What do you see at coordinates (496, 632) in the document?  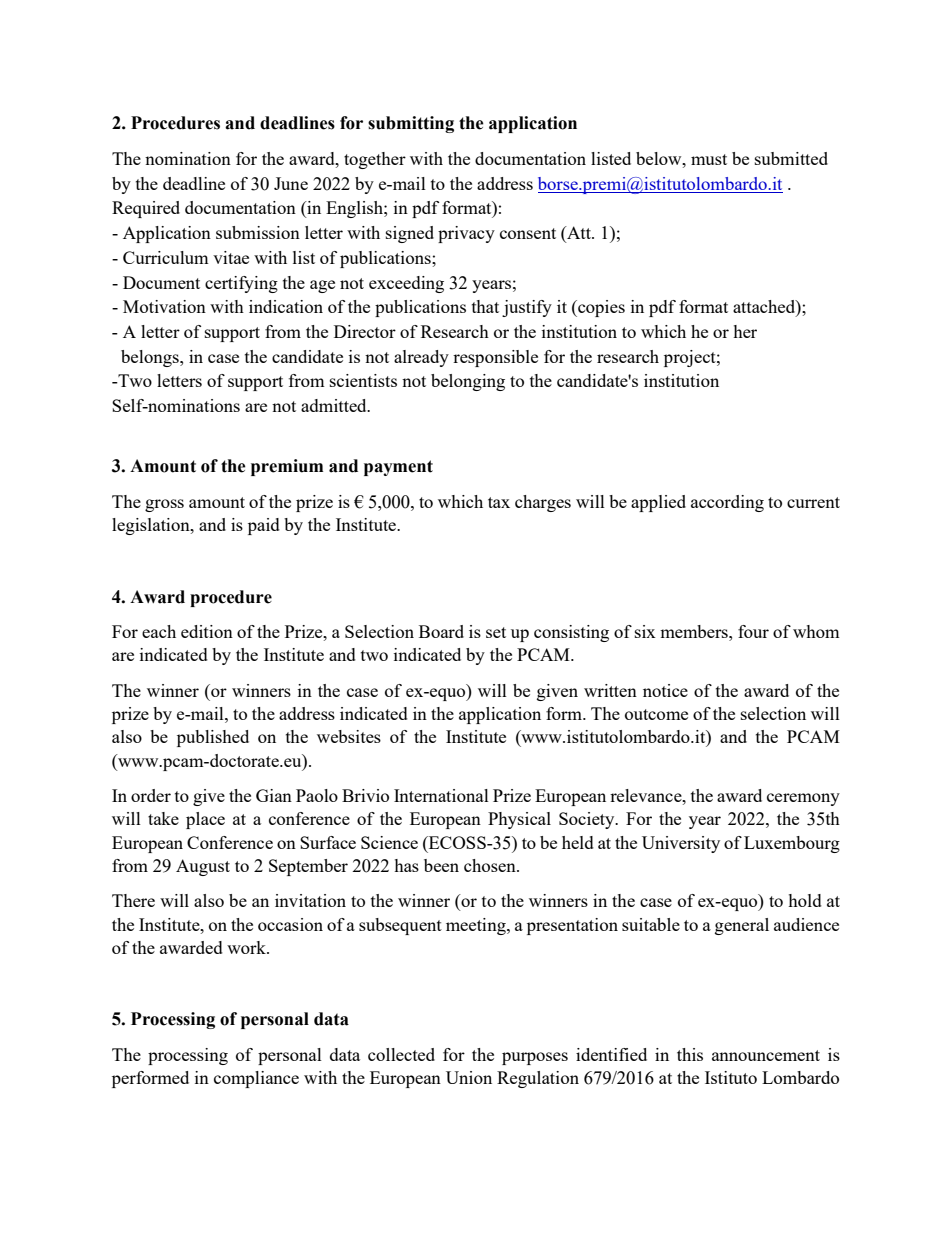 I see `set` at bounding box center [496, 632].
